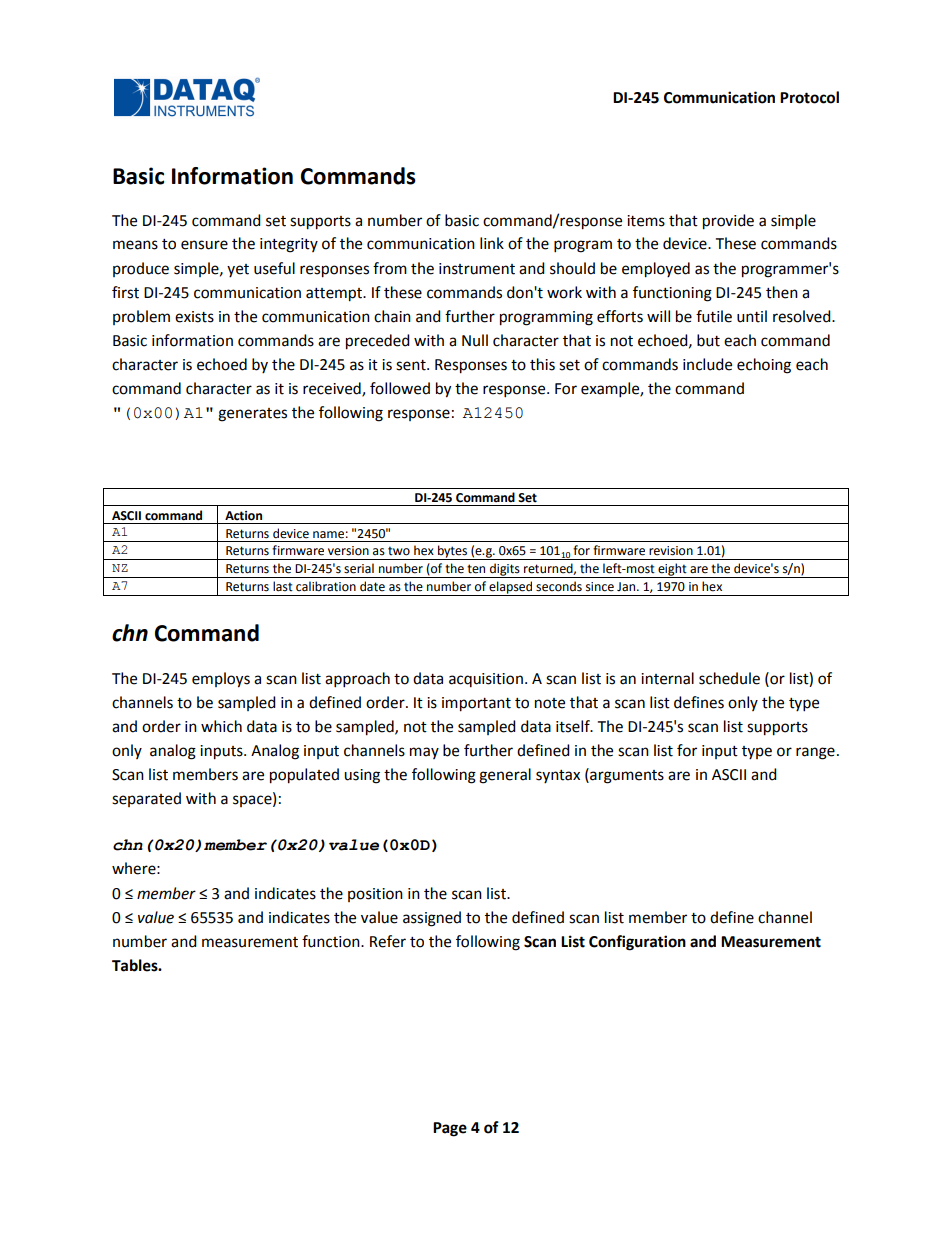 The image size is (952, 1233). What do you see at coordinates (492, 243) in the screenshot?
I see `link` at bounding box center [492, 243].
